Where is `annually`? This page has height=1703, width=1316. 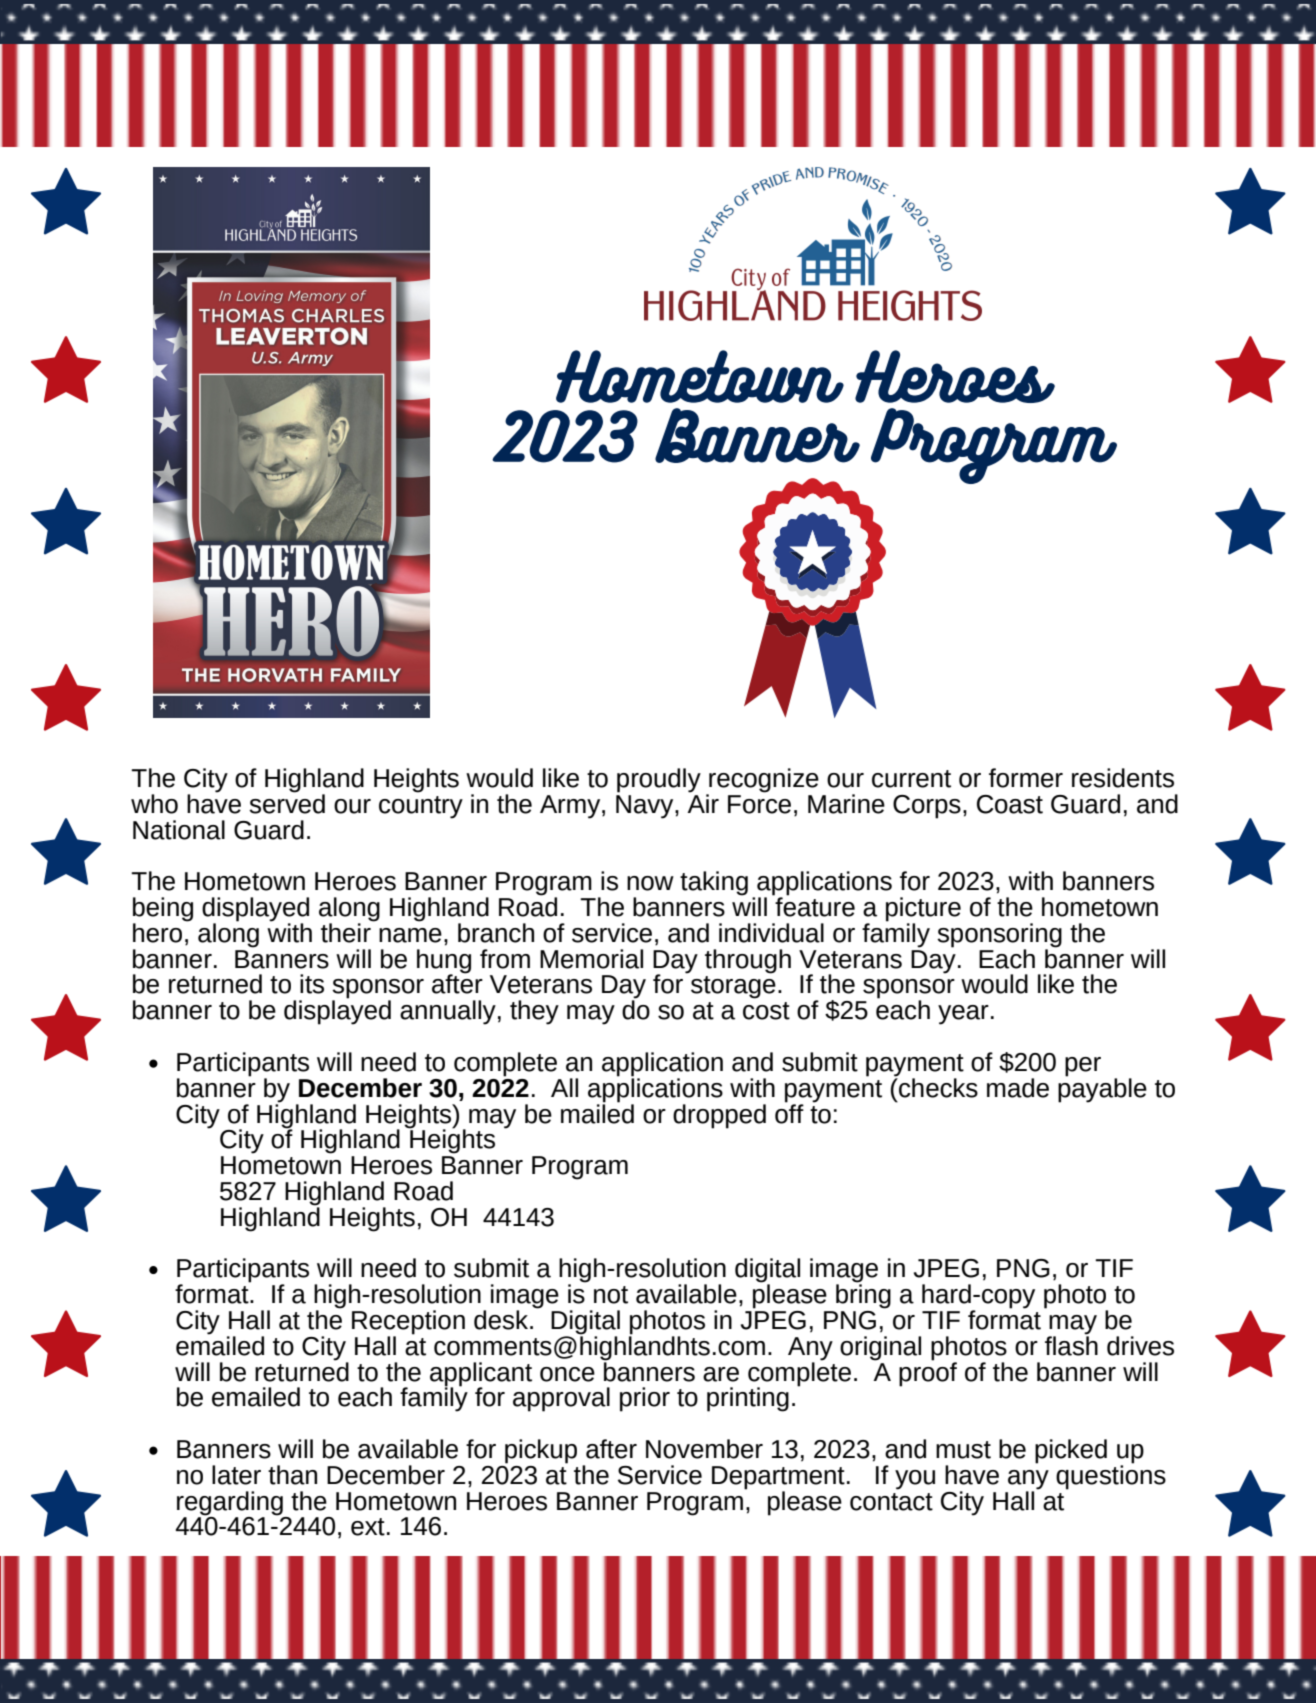 annually is located at coordinates (448, 1012).
